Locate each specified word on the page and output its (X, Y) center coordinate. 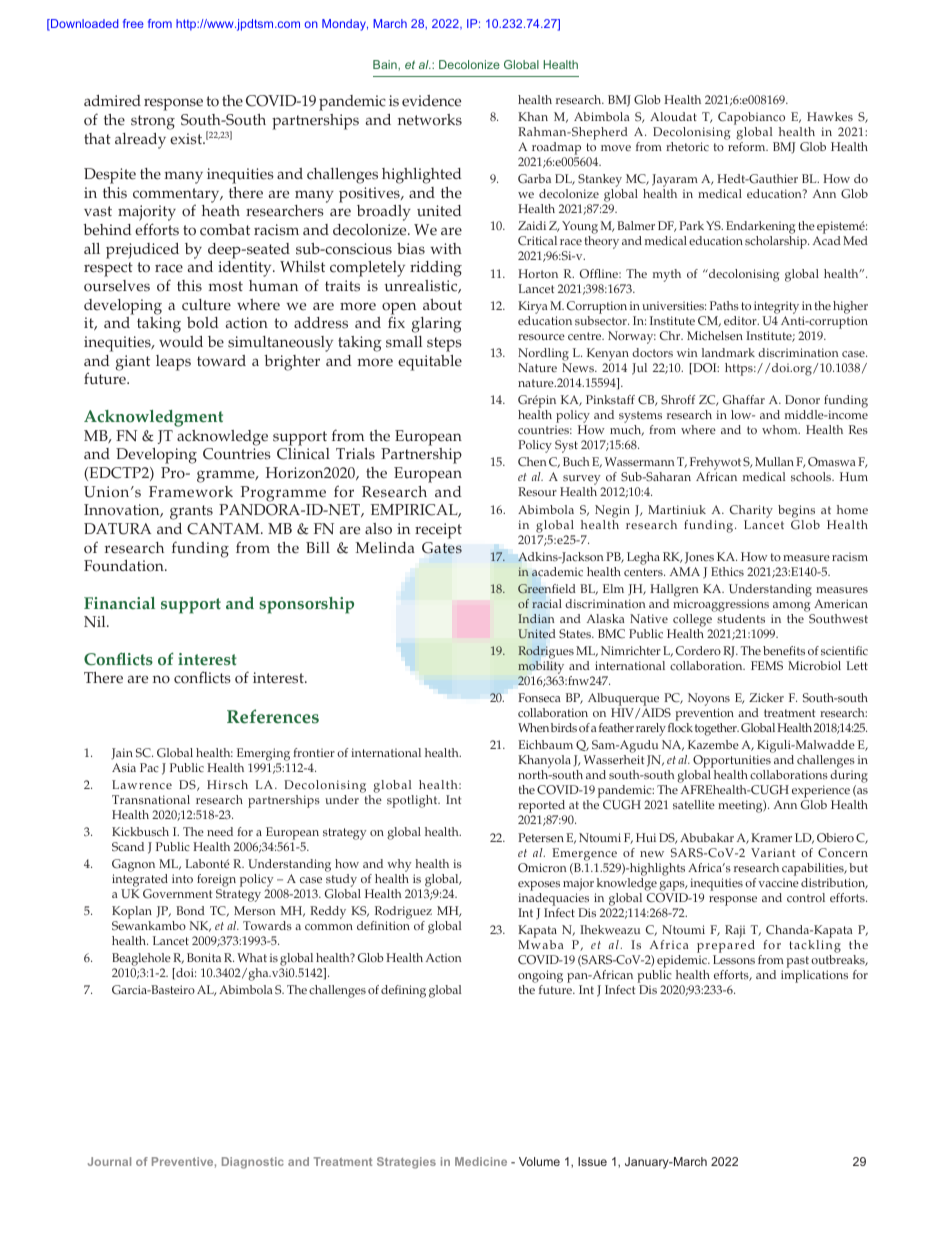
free (133, 23)
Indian (536, 618)
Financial (119, 603)
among (791, 607)
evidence (431, 101)
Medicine (481, 1161)
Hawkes (830, 116)
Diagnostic (253, 1163)
